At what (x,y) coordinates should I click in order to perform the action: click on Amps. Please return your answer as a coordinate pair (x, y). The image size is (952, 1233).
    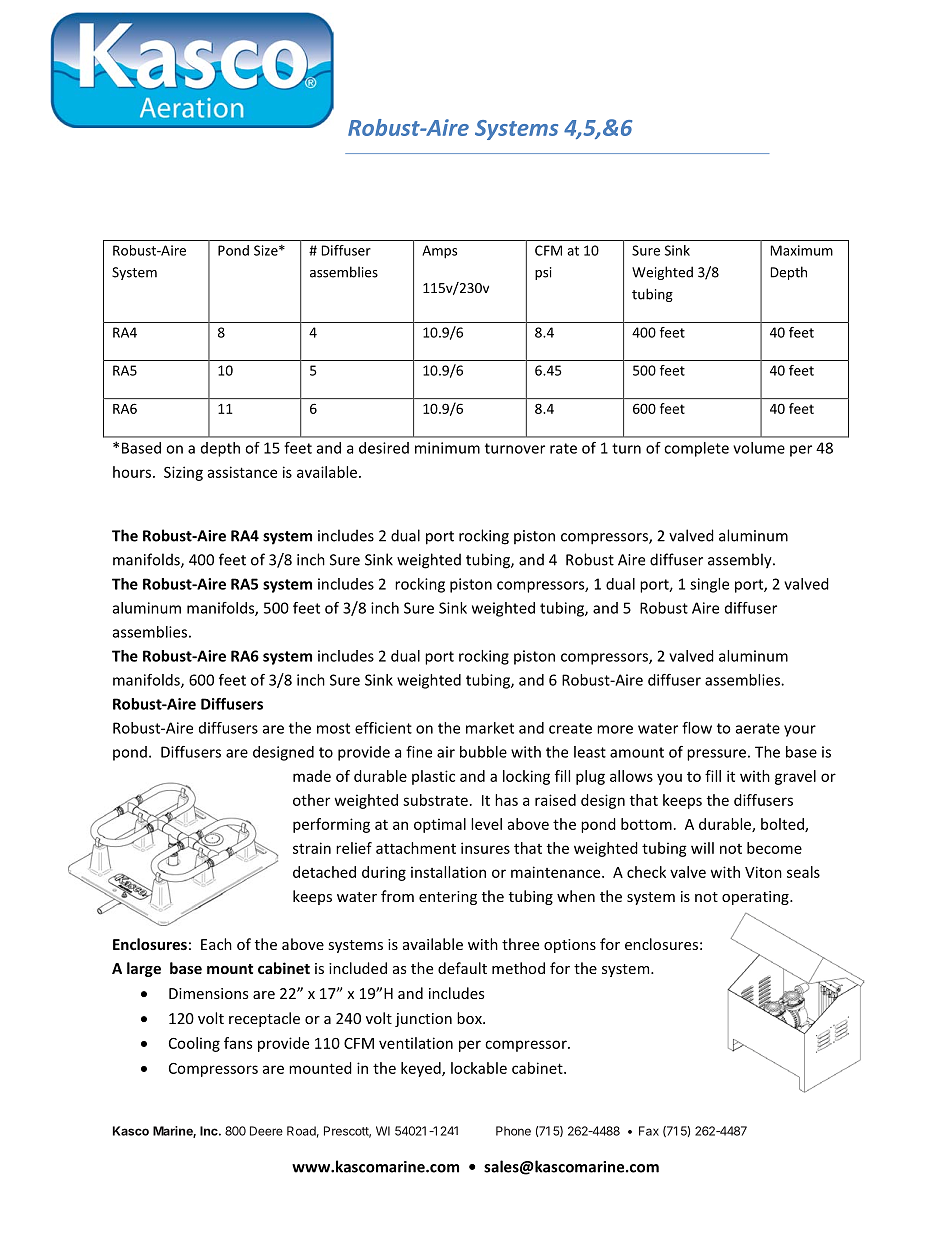
    Looking at the image, I should click on (439, 252).
